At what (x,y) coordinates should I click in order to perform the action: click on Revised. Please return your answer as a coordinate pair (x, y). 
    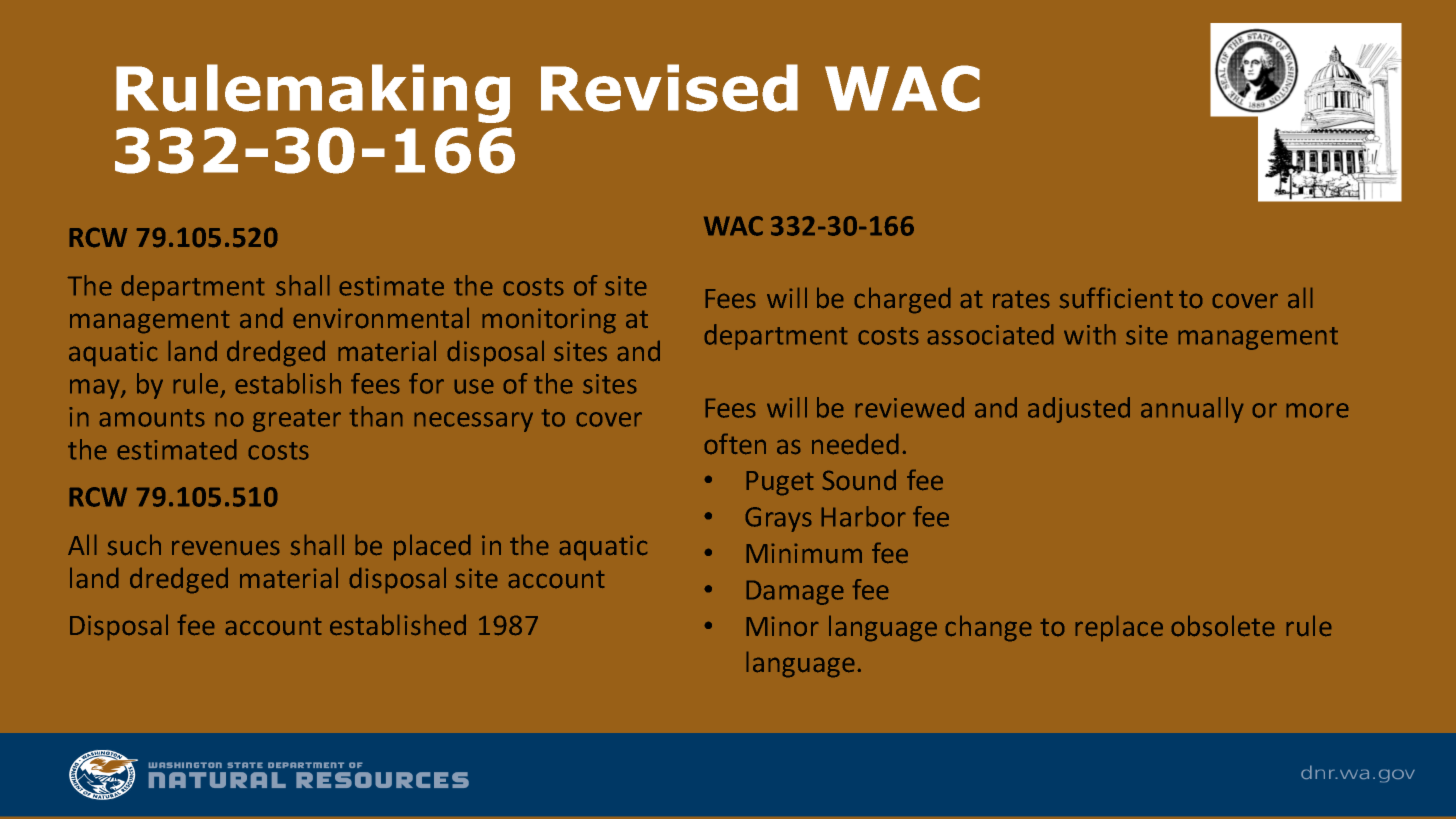
    Looking at the image, I should click on (669, 88).
